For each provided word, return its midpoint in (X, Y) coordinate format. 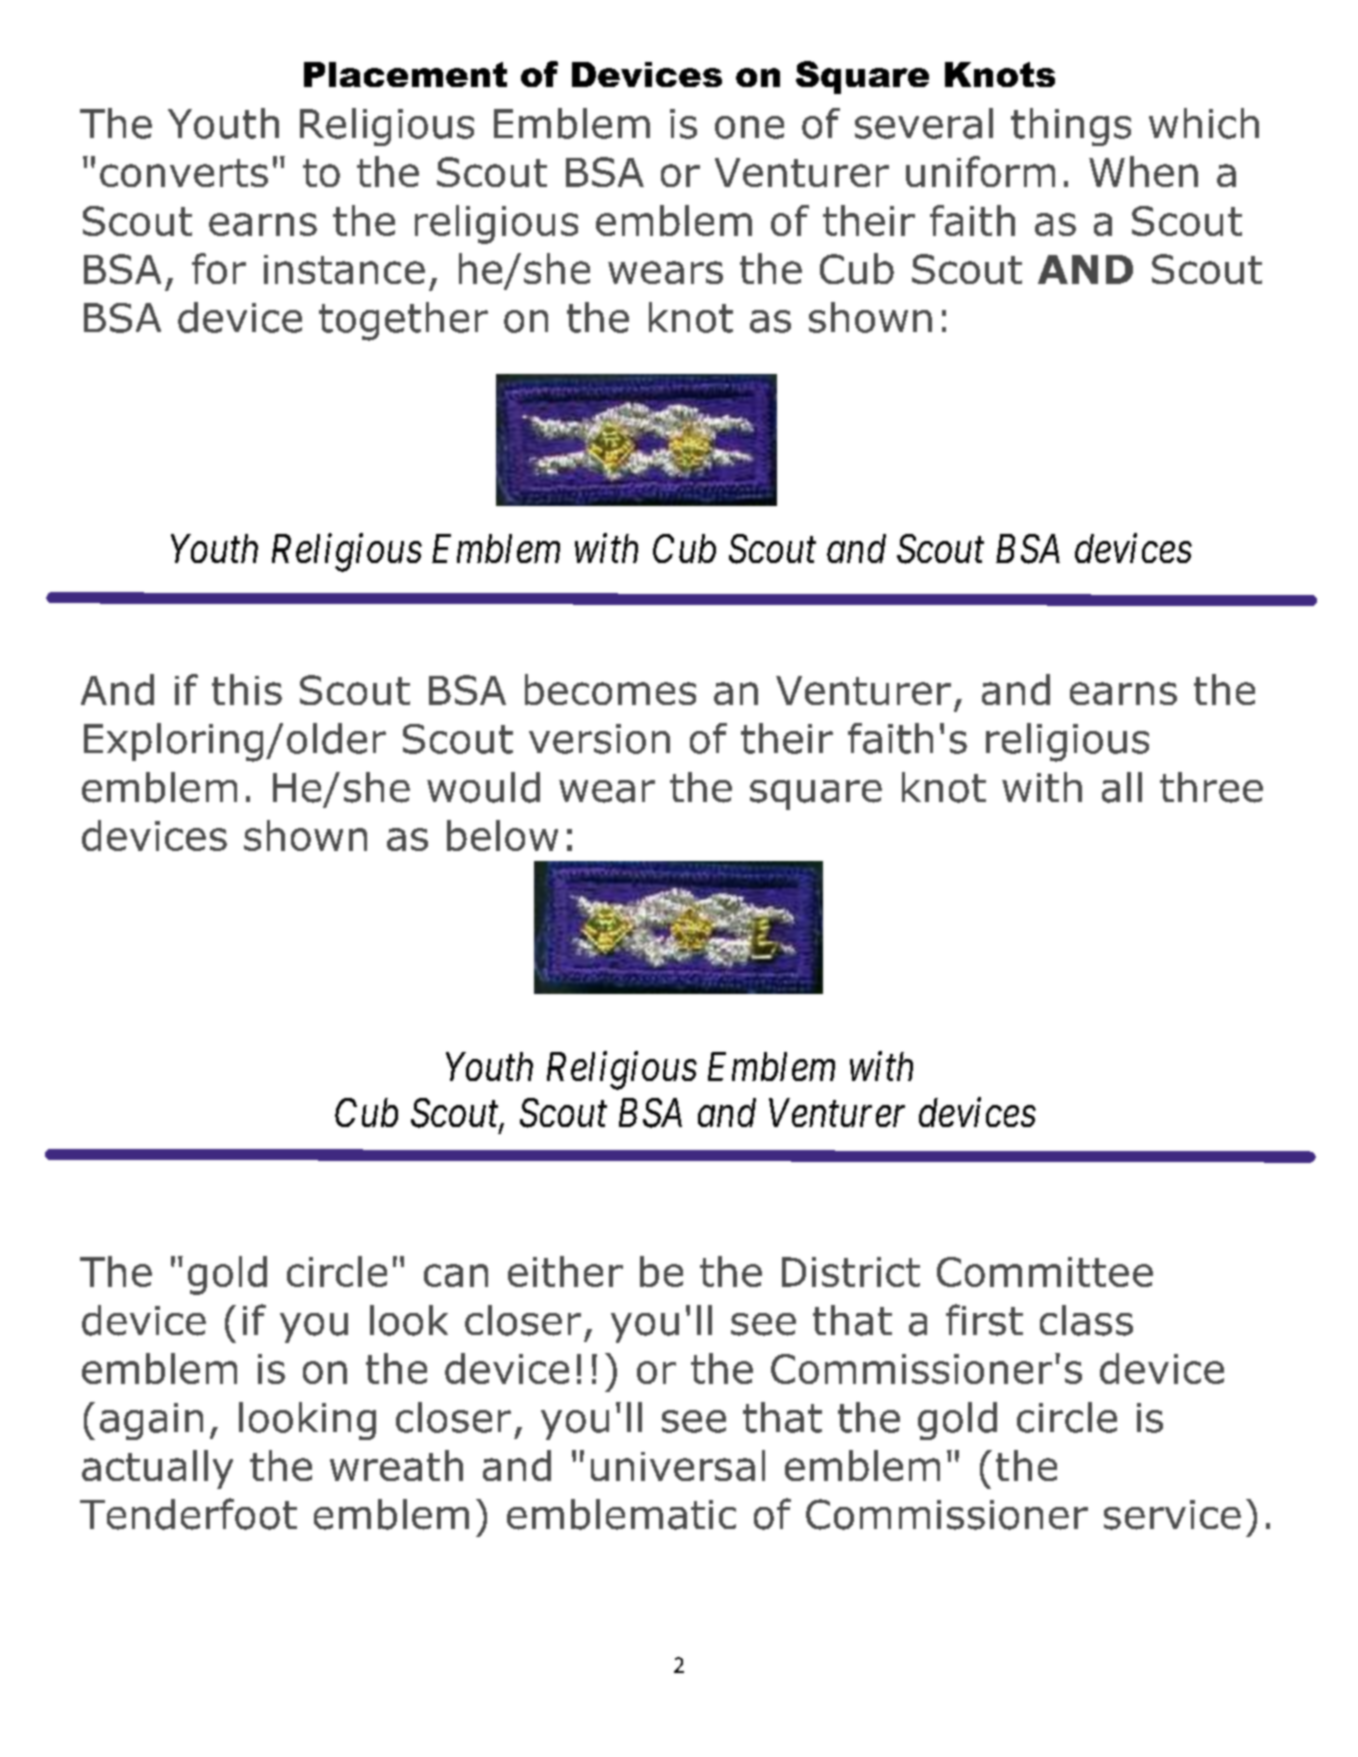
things (1071, 127)
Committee (1045, 1272)
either (565, 1271)
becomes (610, 689)
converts (184, 173)
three (1211, 787)
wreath (396, 1465)
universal (678, 1465)
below (502, 835)
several (924, 123)
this (247, 689)
